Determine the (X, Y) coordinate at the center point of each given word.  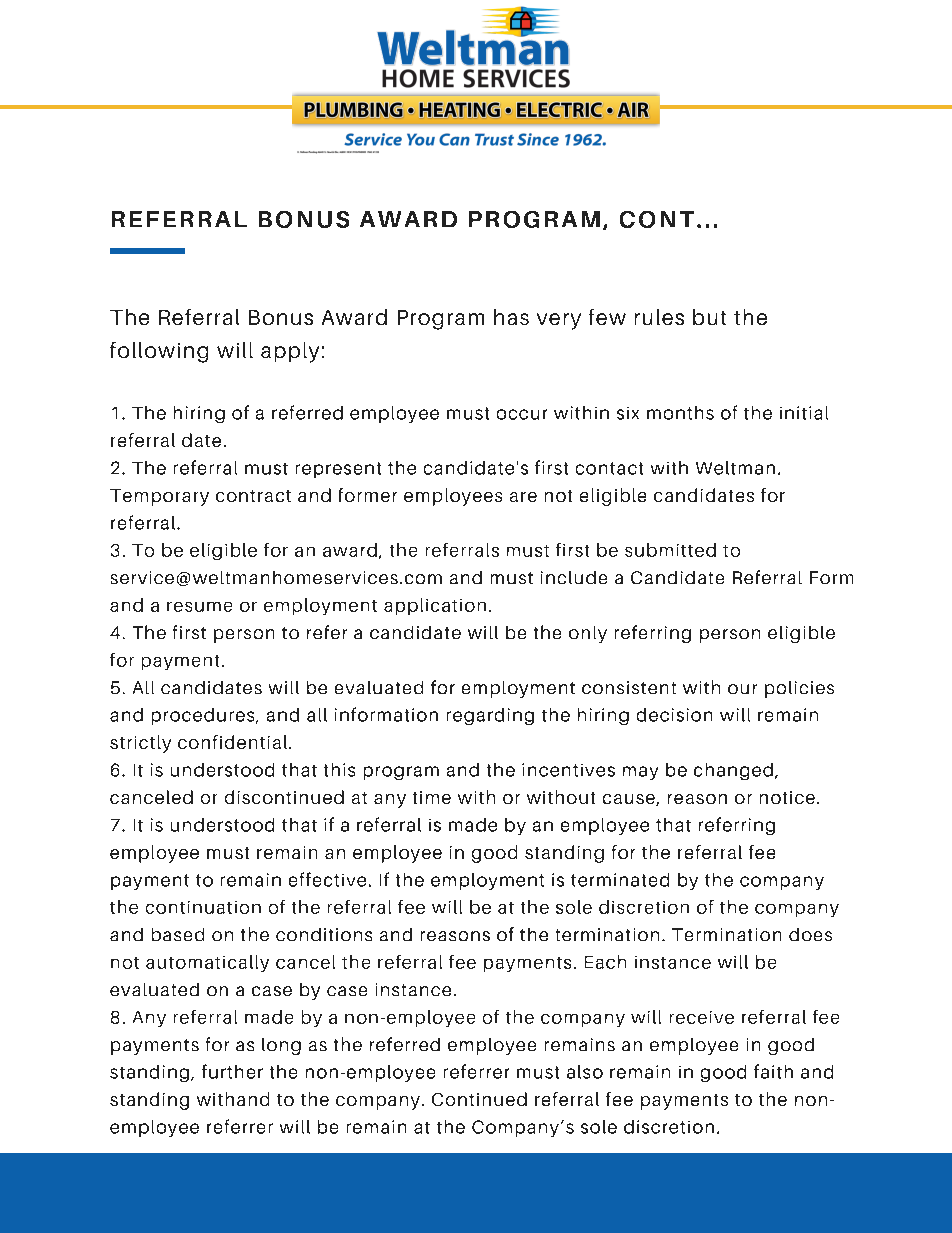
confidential (232, 742)
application (435, 606)
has (511, 317)
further (232, 1071)
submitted (670, 550)
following (159, 352)
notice (787, 797)
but (709, 317)
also (585, 1072)
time (432, 797)
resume (199, 607)
